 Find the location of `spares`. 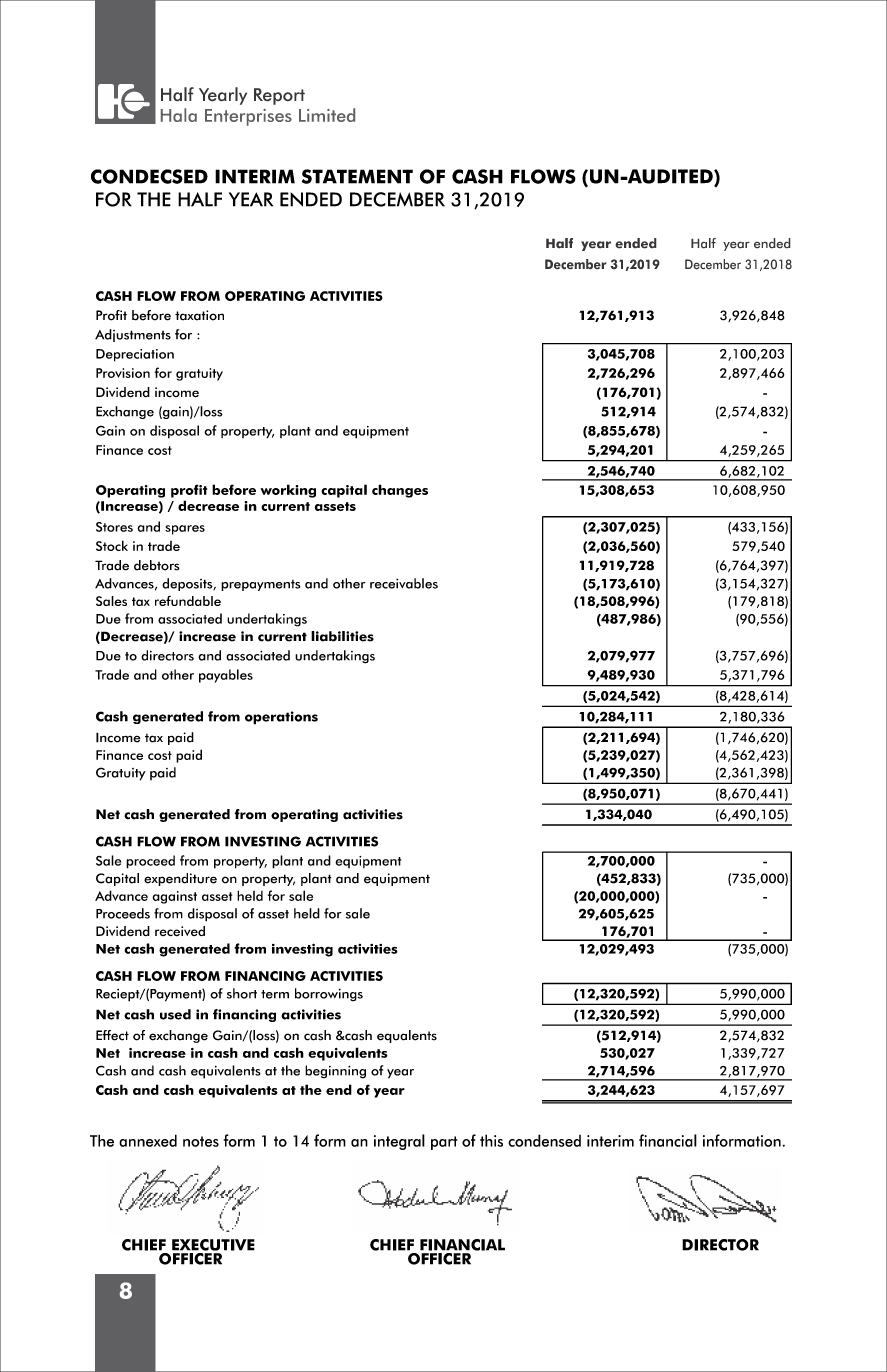

spares is located at coordinates (185, 530).
